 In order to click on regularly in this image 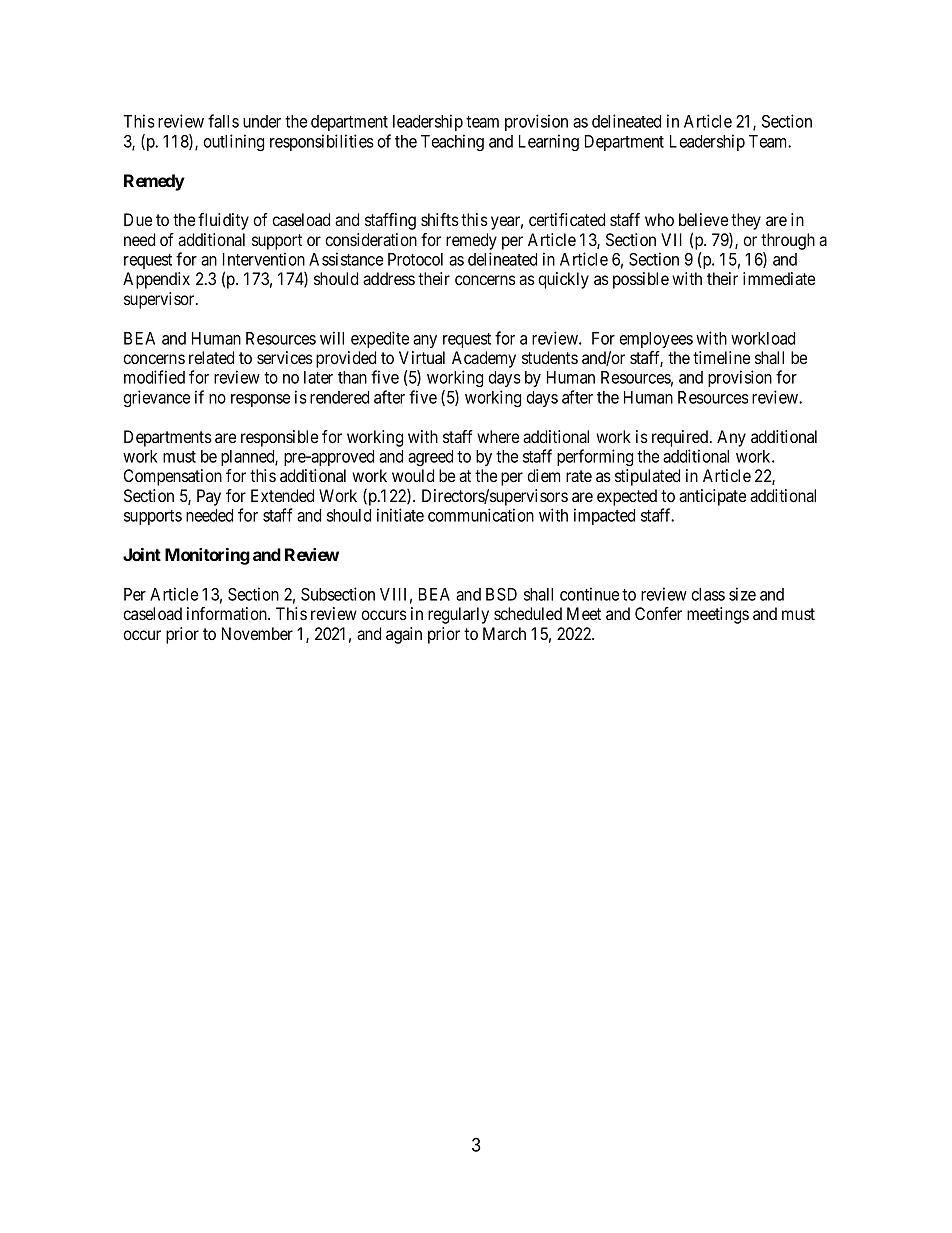, I will do `click(458, 615)`.
